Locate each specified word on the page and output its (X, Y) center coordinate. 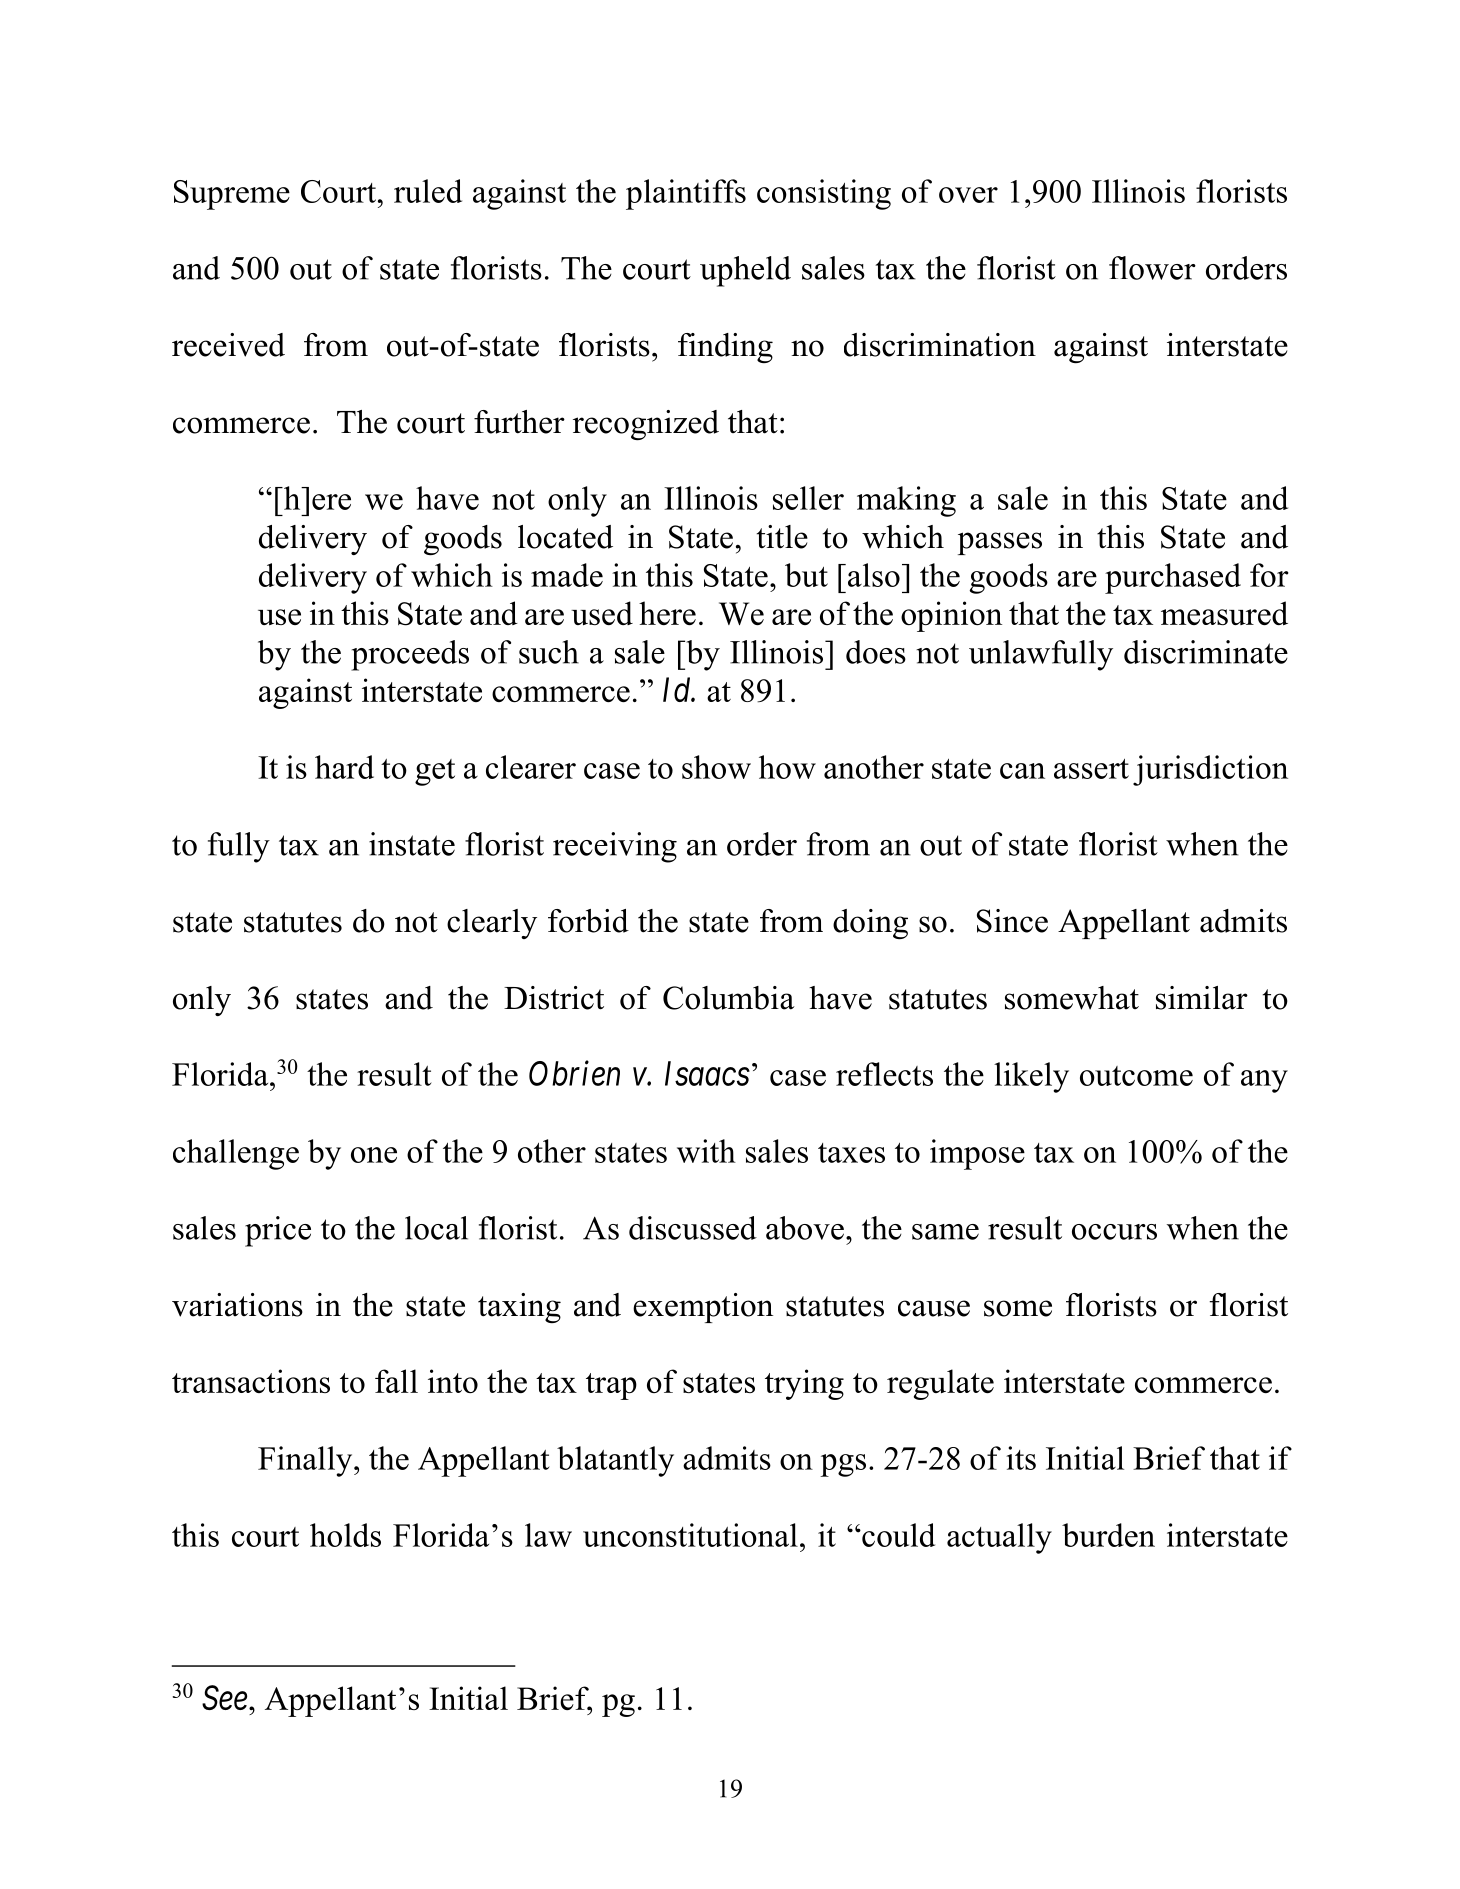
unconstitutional (690, 1535)
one (374, 1155)
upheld (745, 271)
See (224, 1697)
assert (1091, 769)
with (706, 1151)
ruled (428, 191)
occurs (1114, 1232)
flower (1152, 268)
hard (344, 767)
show (716, 767)
